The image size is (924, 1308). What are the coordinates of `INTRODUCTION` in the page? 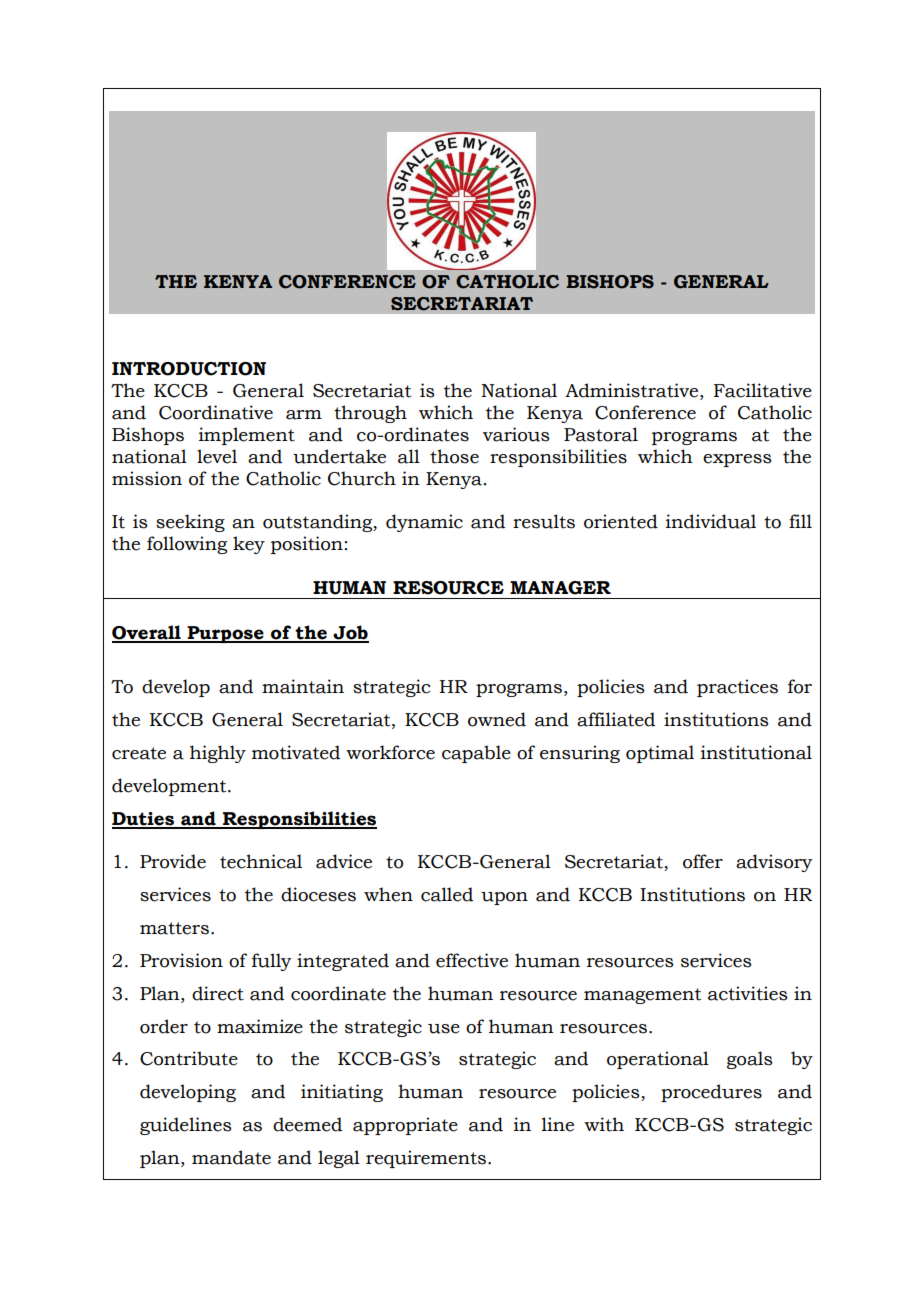 It's located at (189, 369).
